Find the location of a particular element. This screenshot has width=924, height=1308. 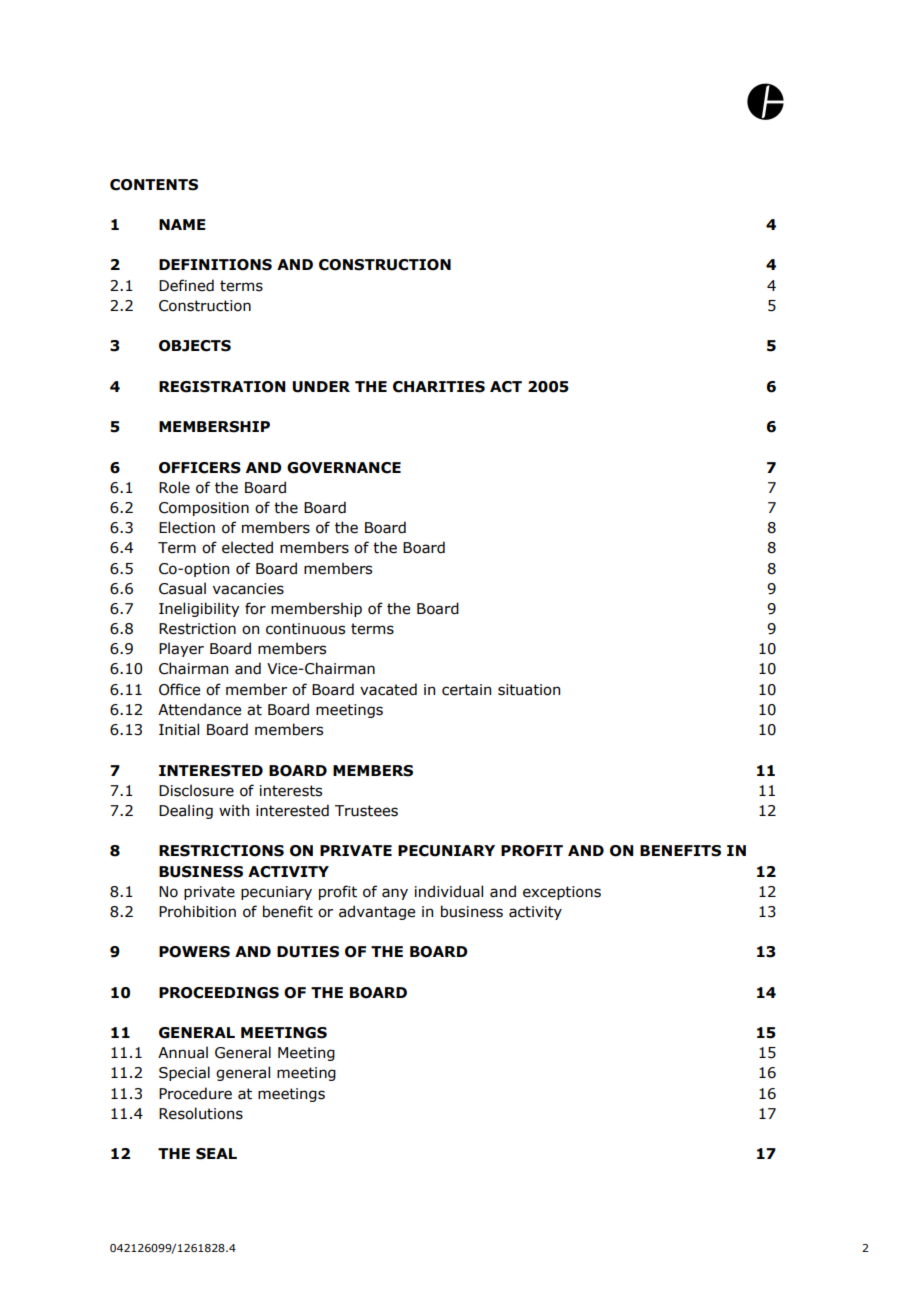

CHARITIES is located at coordinates (439, 387).
